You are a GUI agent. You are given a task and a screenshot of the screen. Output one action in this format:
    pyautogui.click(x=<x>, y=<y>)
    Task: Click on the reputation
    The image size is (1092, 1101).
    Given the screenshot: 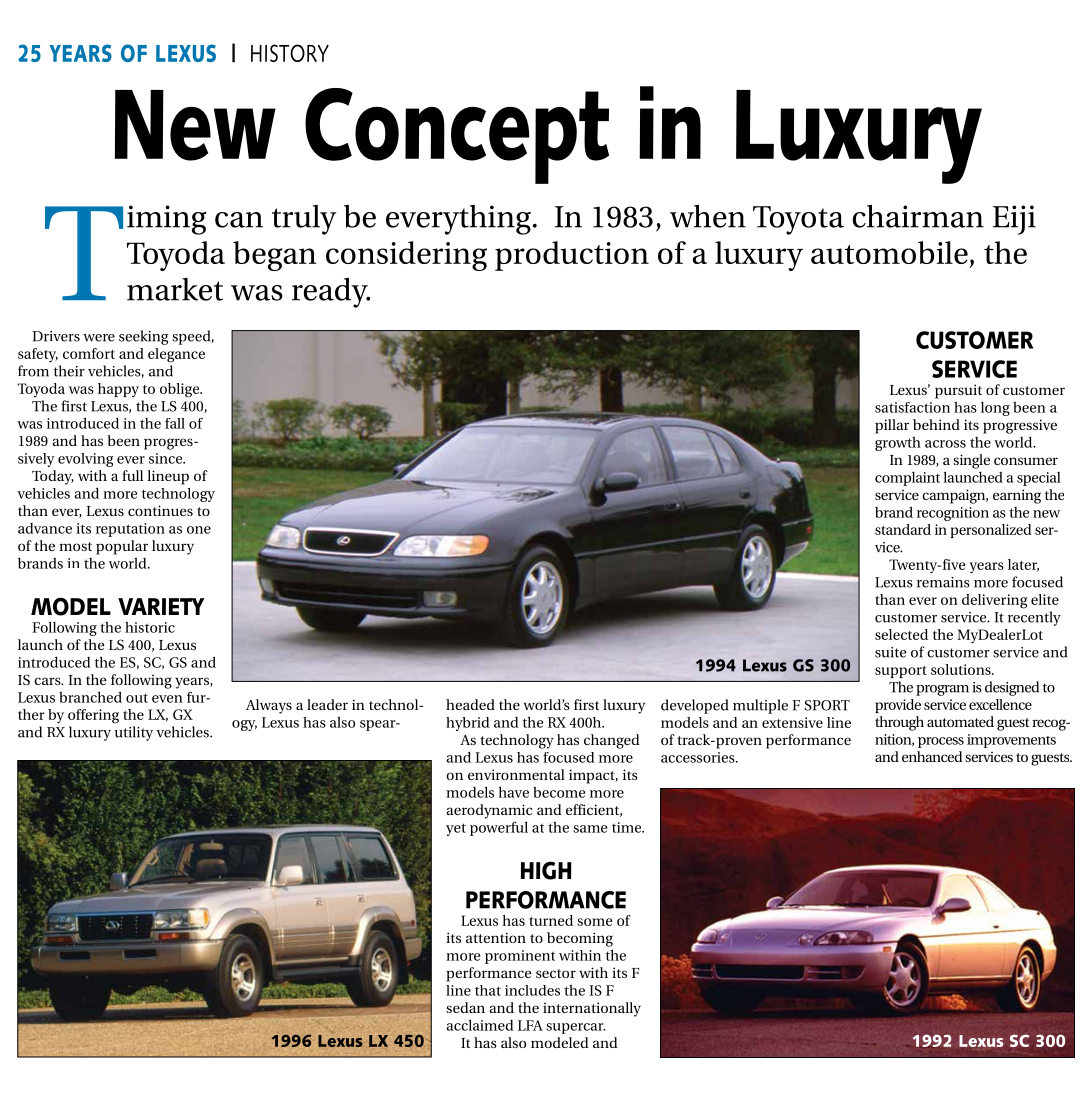 What is the action you would take?
    pyautogui.click(x=130, y=530)
